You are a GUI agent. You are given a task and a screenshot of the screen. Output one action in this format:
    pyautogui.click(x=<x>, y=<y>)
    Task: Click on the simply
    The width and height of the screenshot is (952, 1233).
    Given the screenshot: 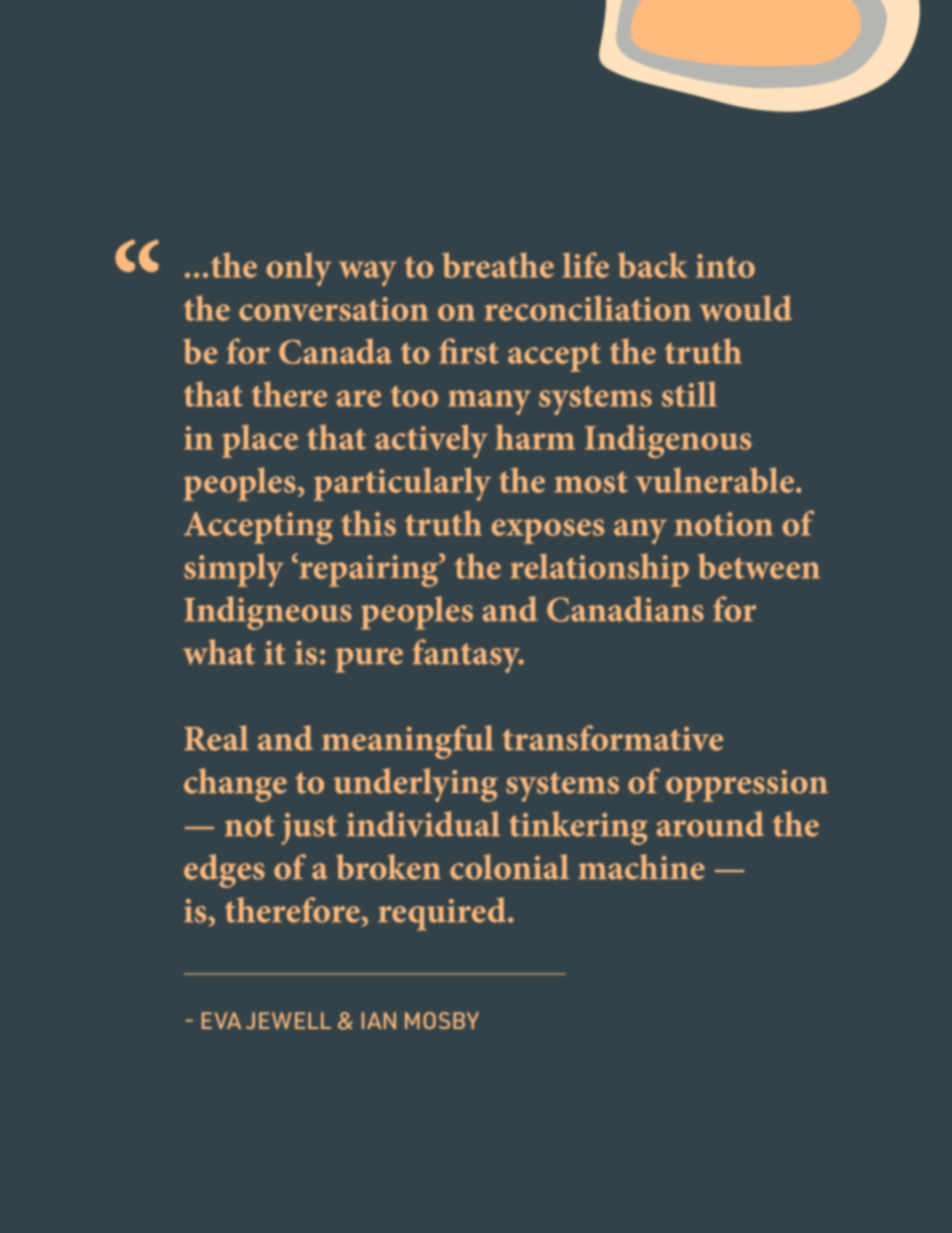 What is the action you would take?
    pyautogui.click(x=234, y=570)
